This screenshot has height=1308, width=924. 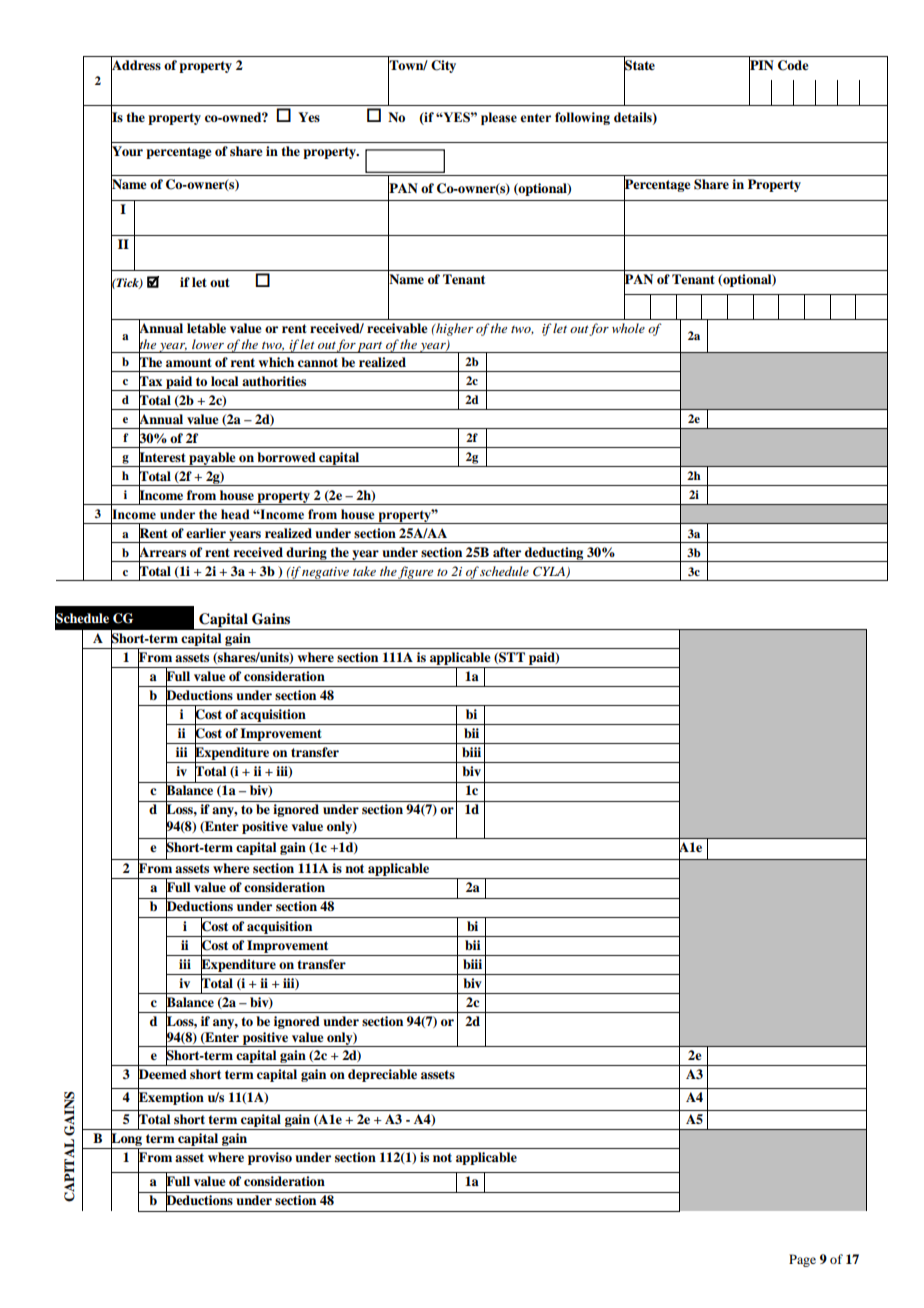 I want to click on deducting, so click(x=554, y=554).
